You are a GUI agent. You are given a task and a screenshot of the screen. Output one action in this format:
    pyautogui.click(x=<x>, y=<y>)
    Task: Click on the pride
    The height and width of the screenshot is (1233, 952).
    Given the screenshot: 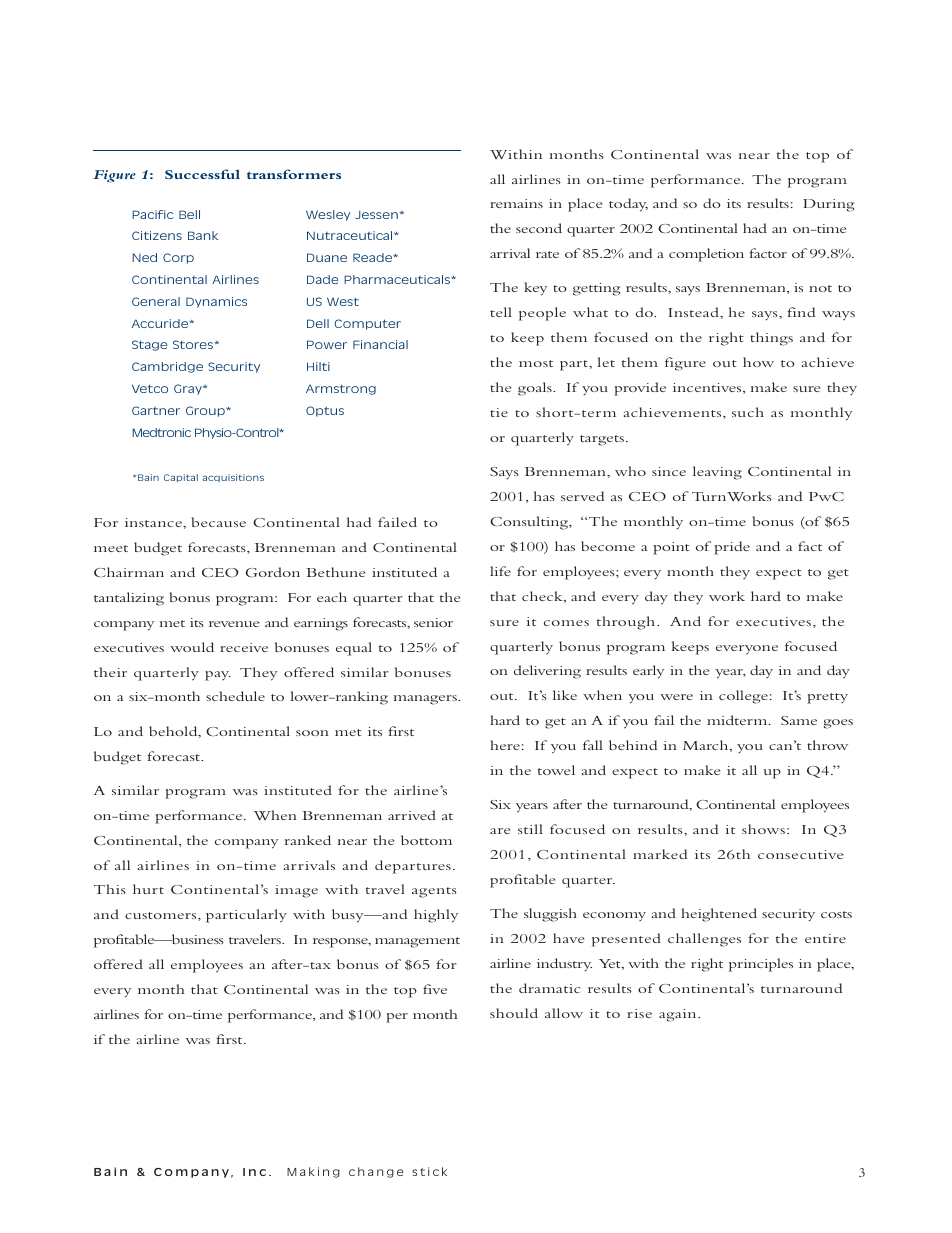 What is the action you would take?
    pyautogui.click(x=732, y=548)
